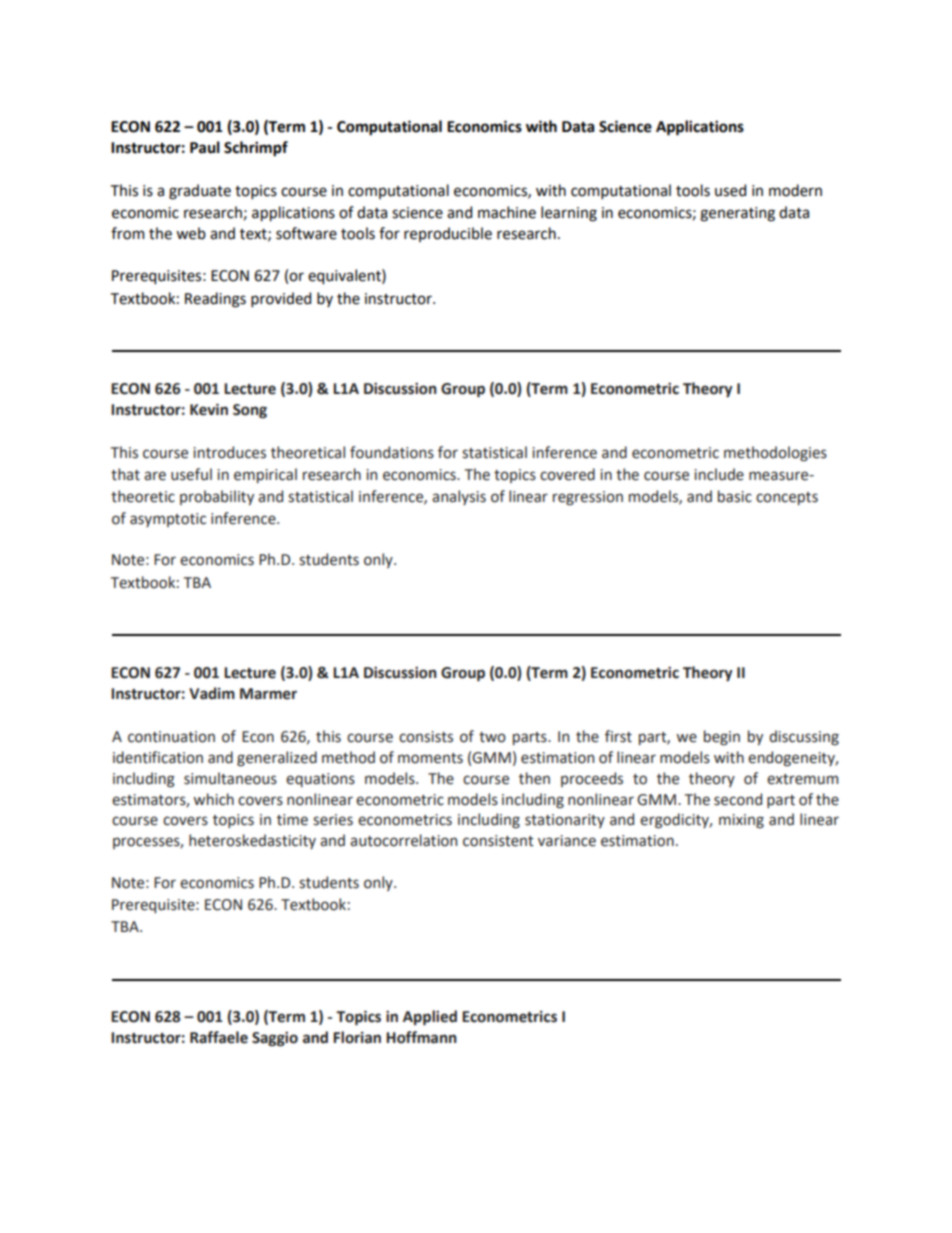 This screenshot has width=952, height=1233. I want to click on two, so click(492, 737).
